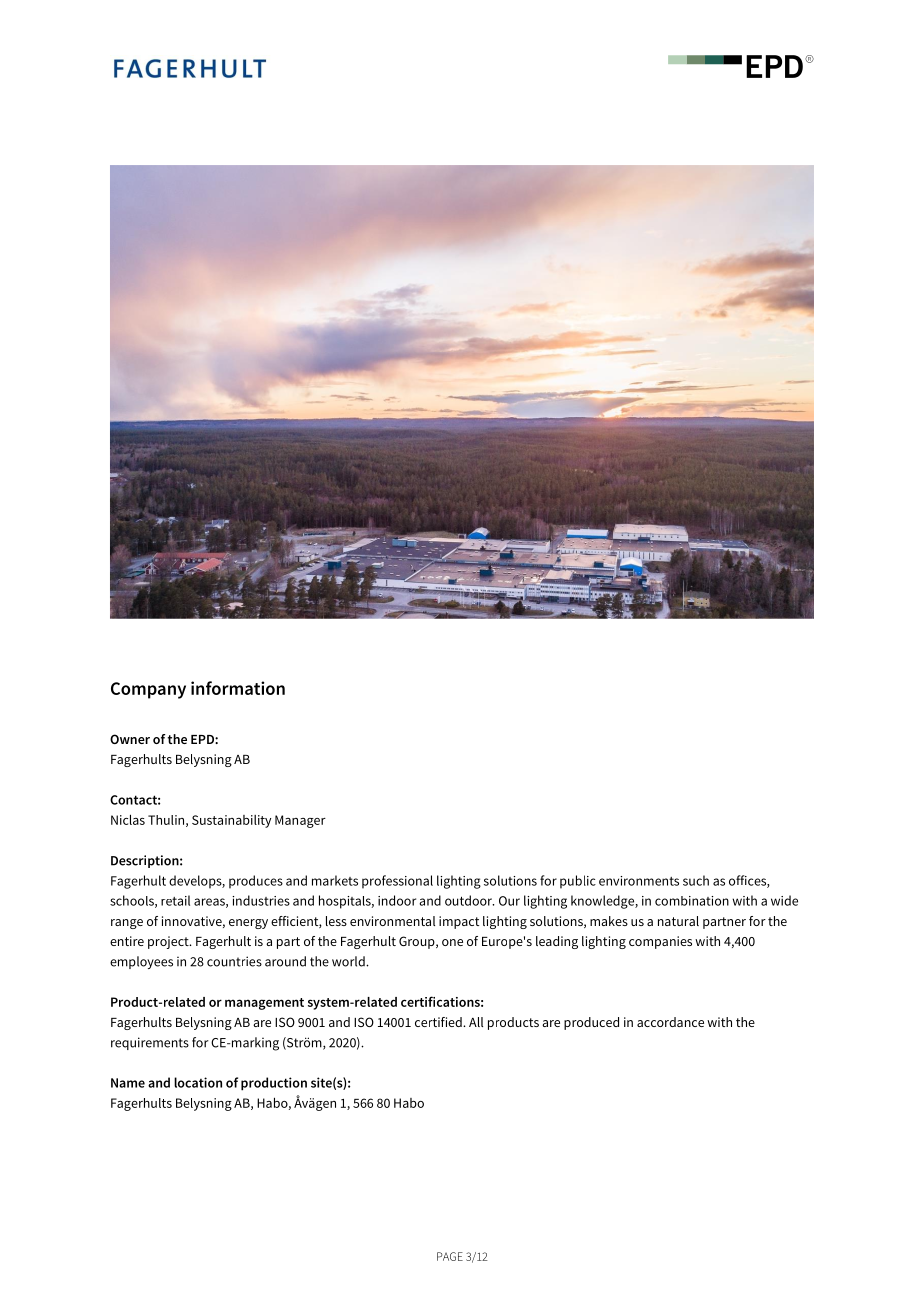  Describe the element at coordinates (234, 961) in the screenshot. I see `countries` at that location.
